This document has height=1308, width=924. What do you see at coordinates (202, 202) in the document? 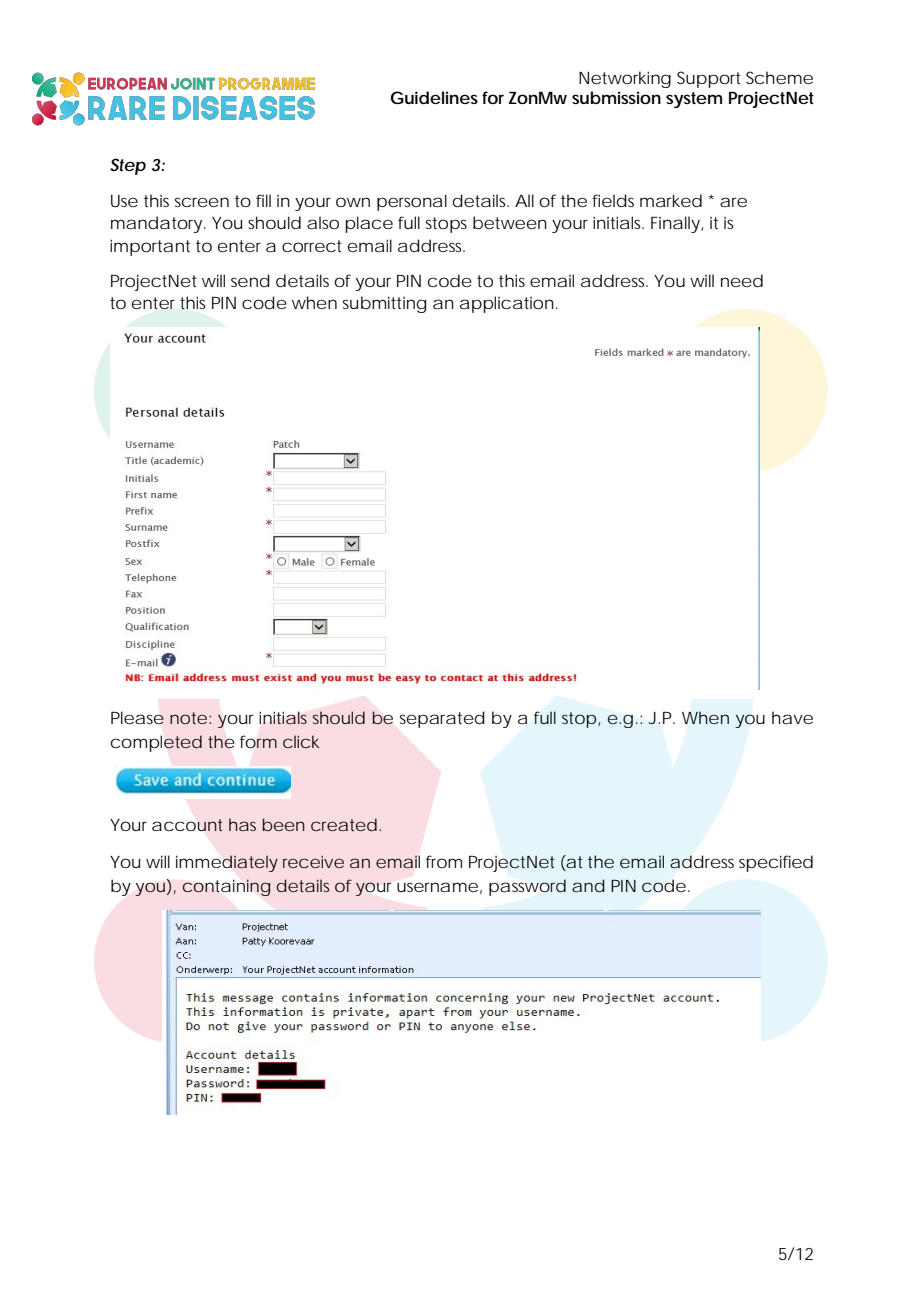
I see `screen` at bounding box center [202, 202].
